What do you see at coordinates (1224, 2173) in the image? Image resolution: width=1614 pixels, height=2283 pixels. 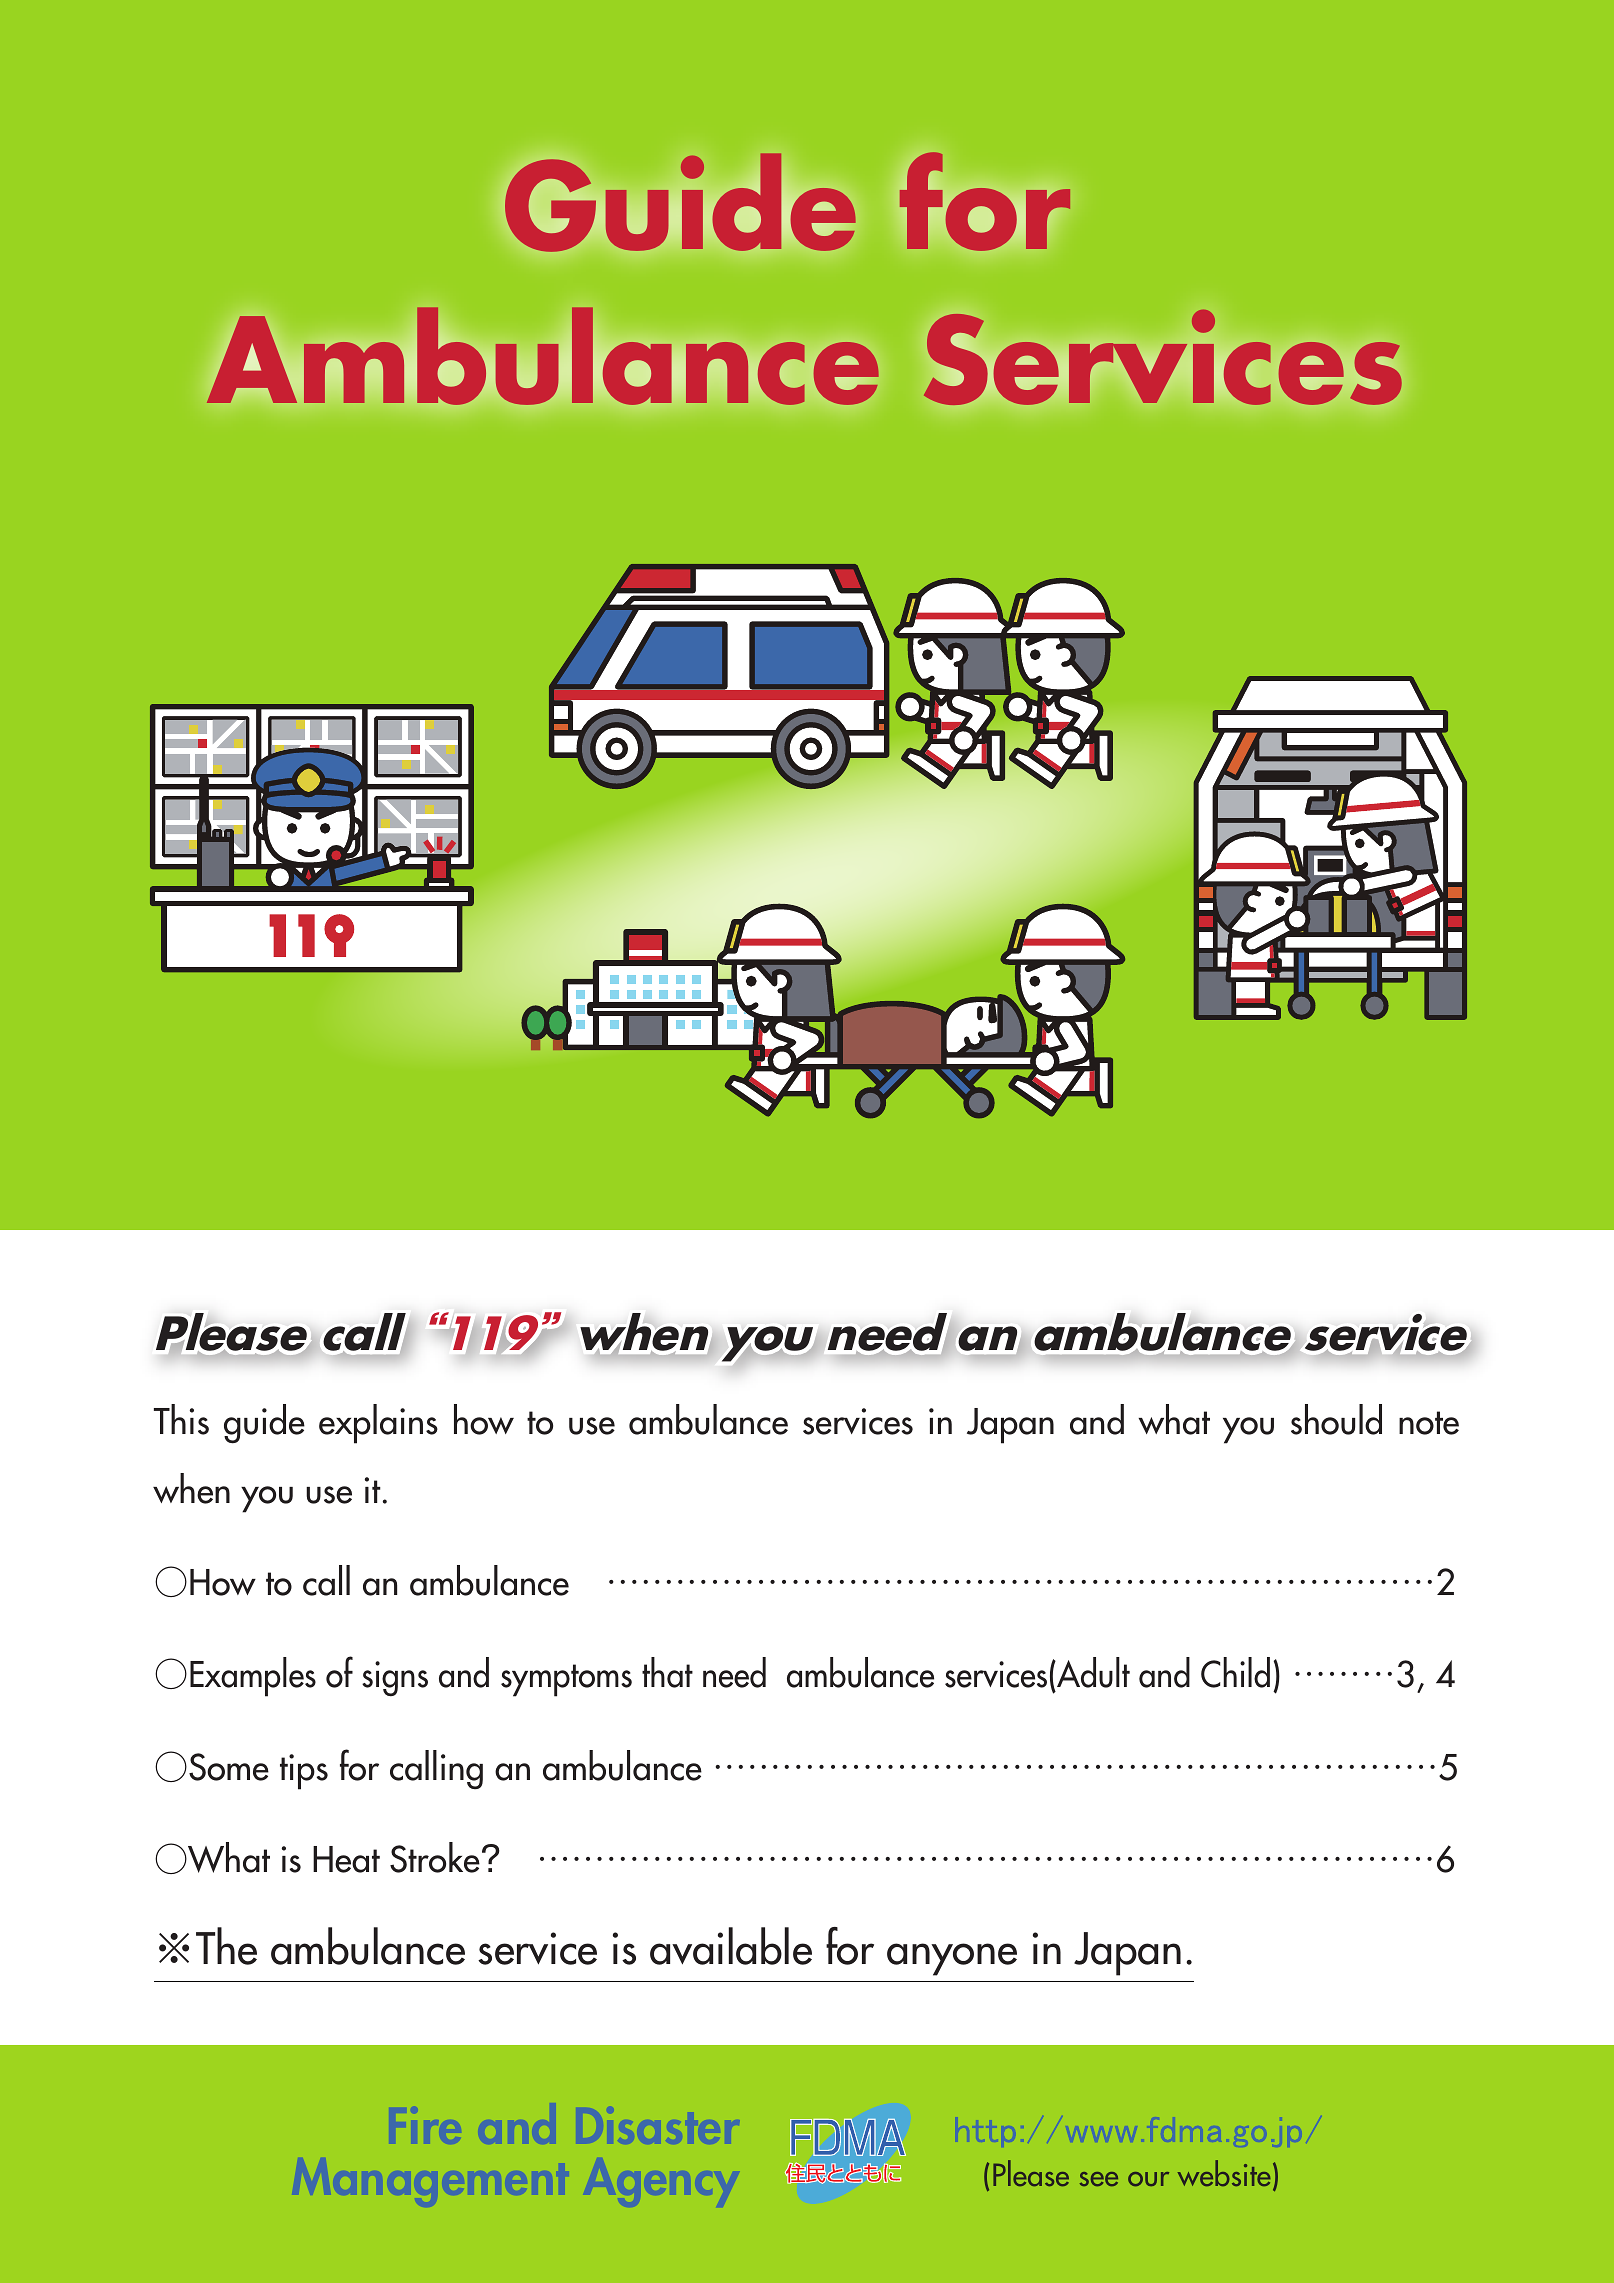 I see `website` at bounding box center [1224, 2173].
